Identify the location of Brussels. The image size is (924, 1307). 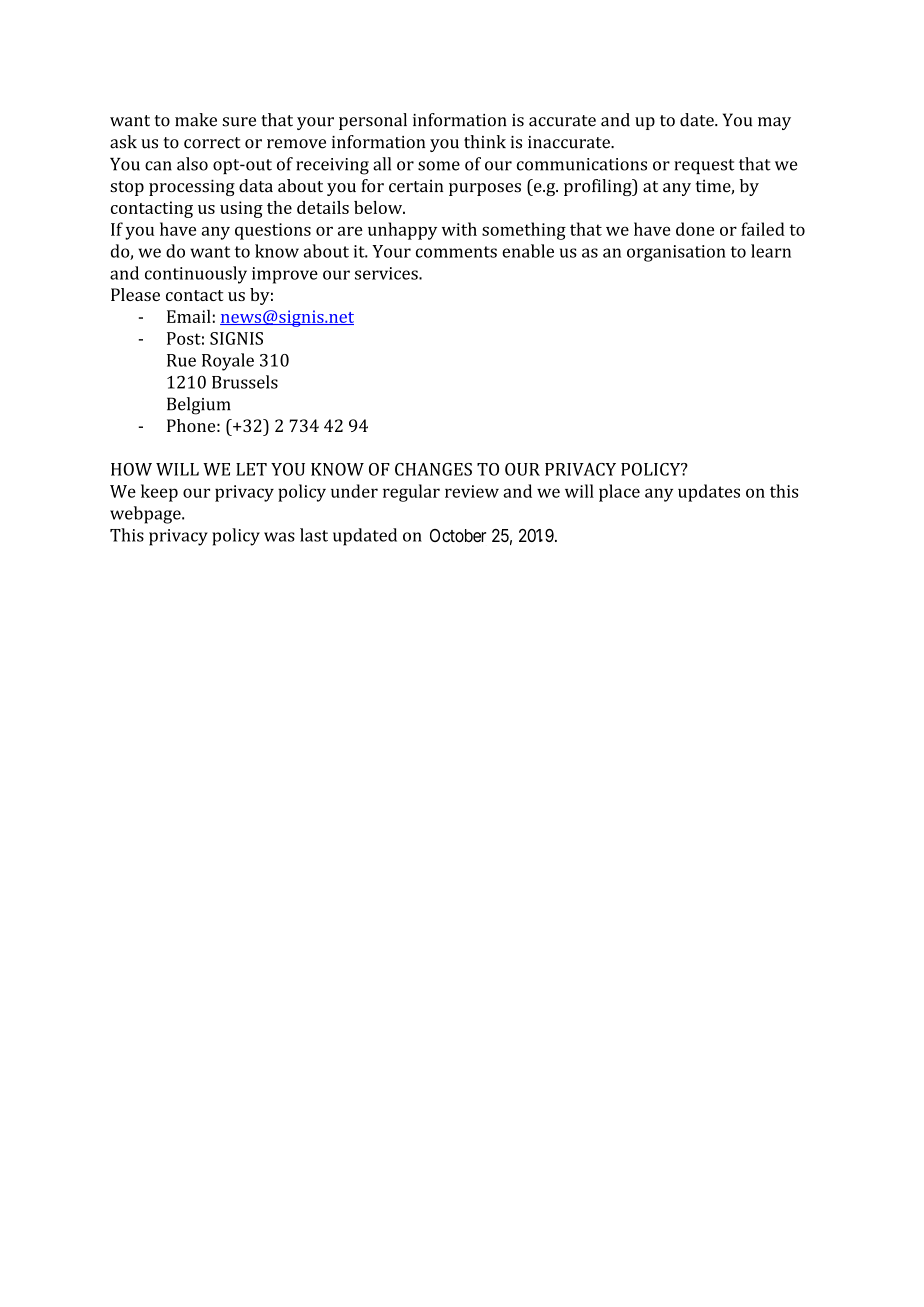
(245, 382).
